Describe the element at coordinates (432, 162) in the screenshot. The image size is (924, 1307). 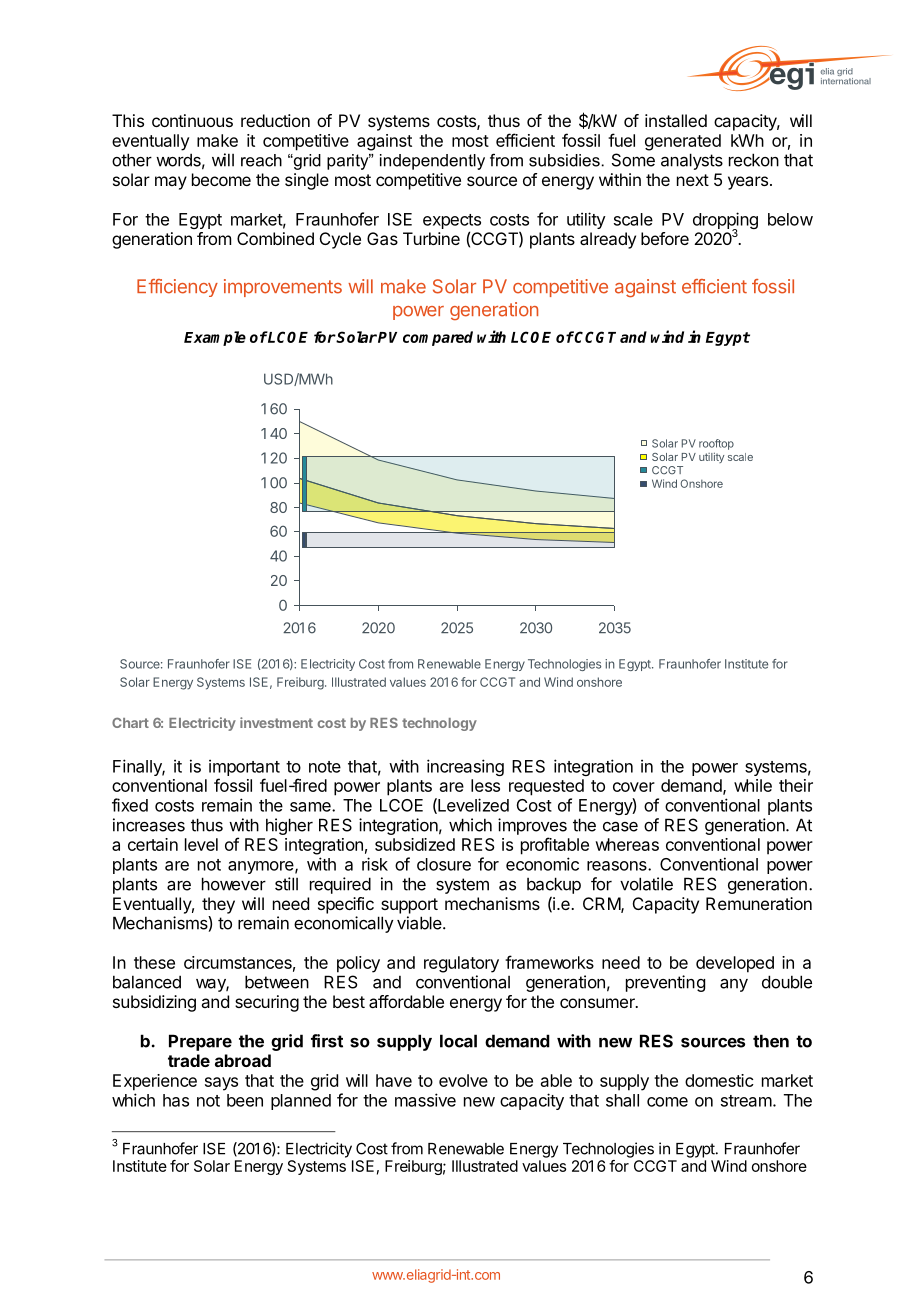
I see `independently` at that location.
